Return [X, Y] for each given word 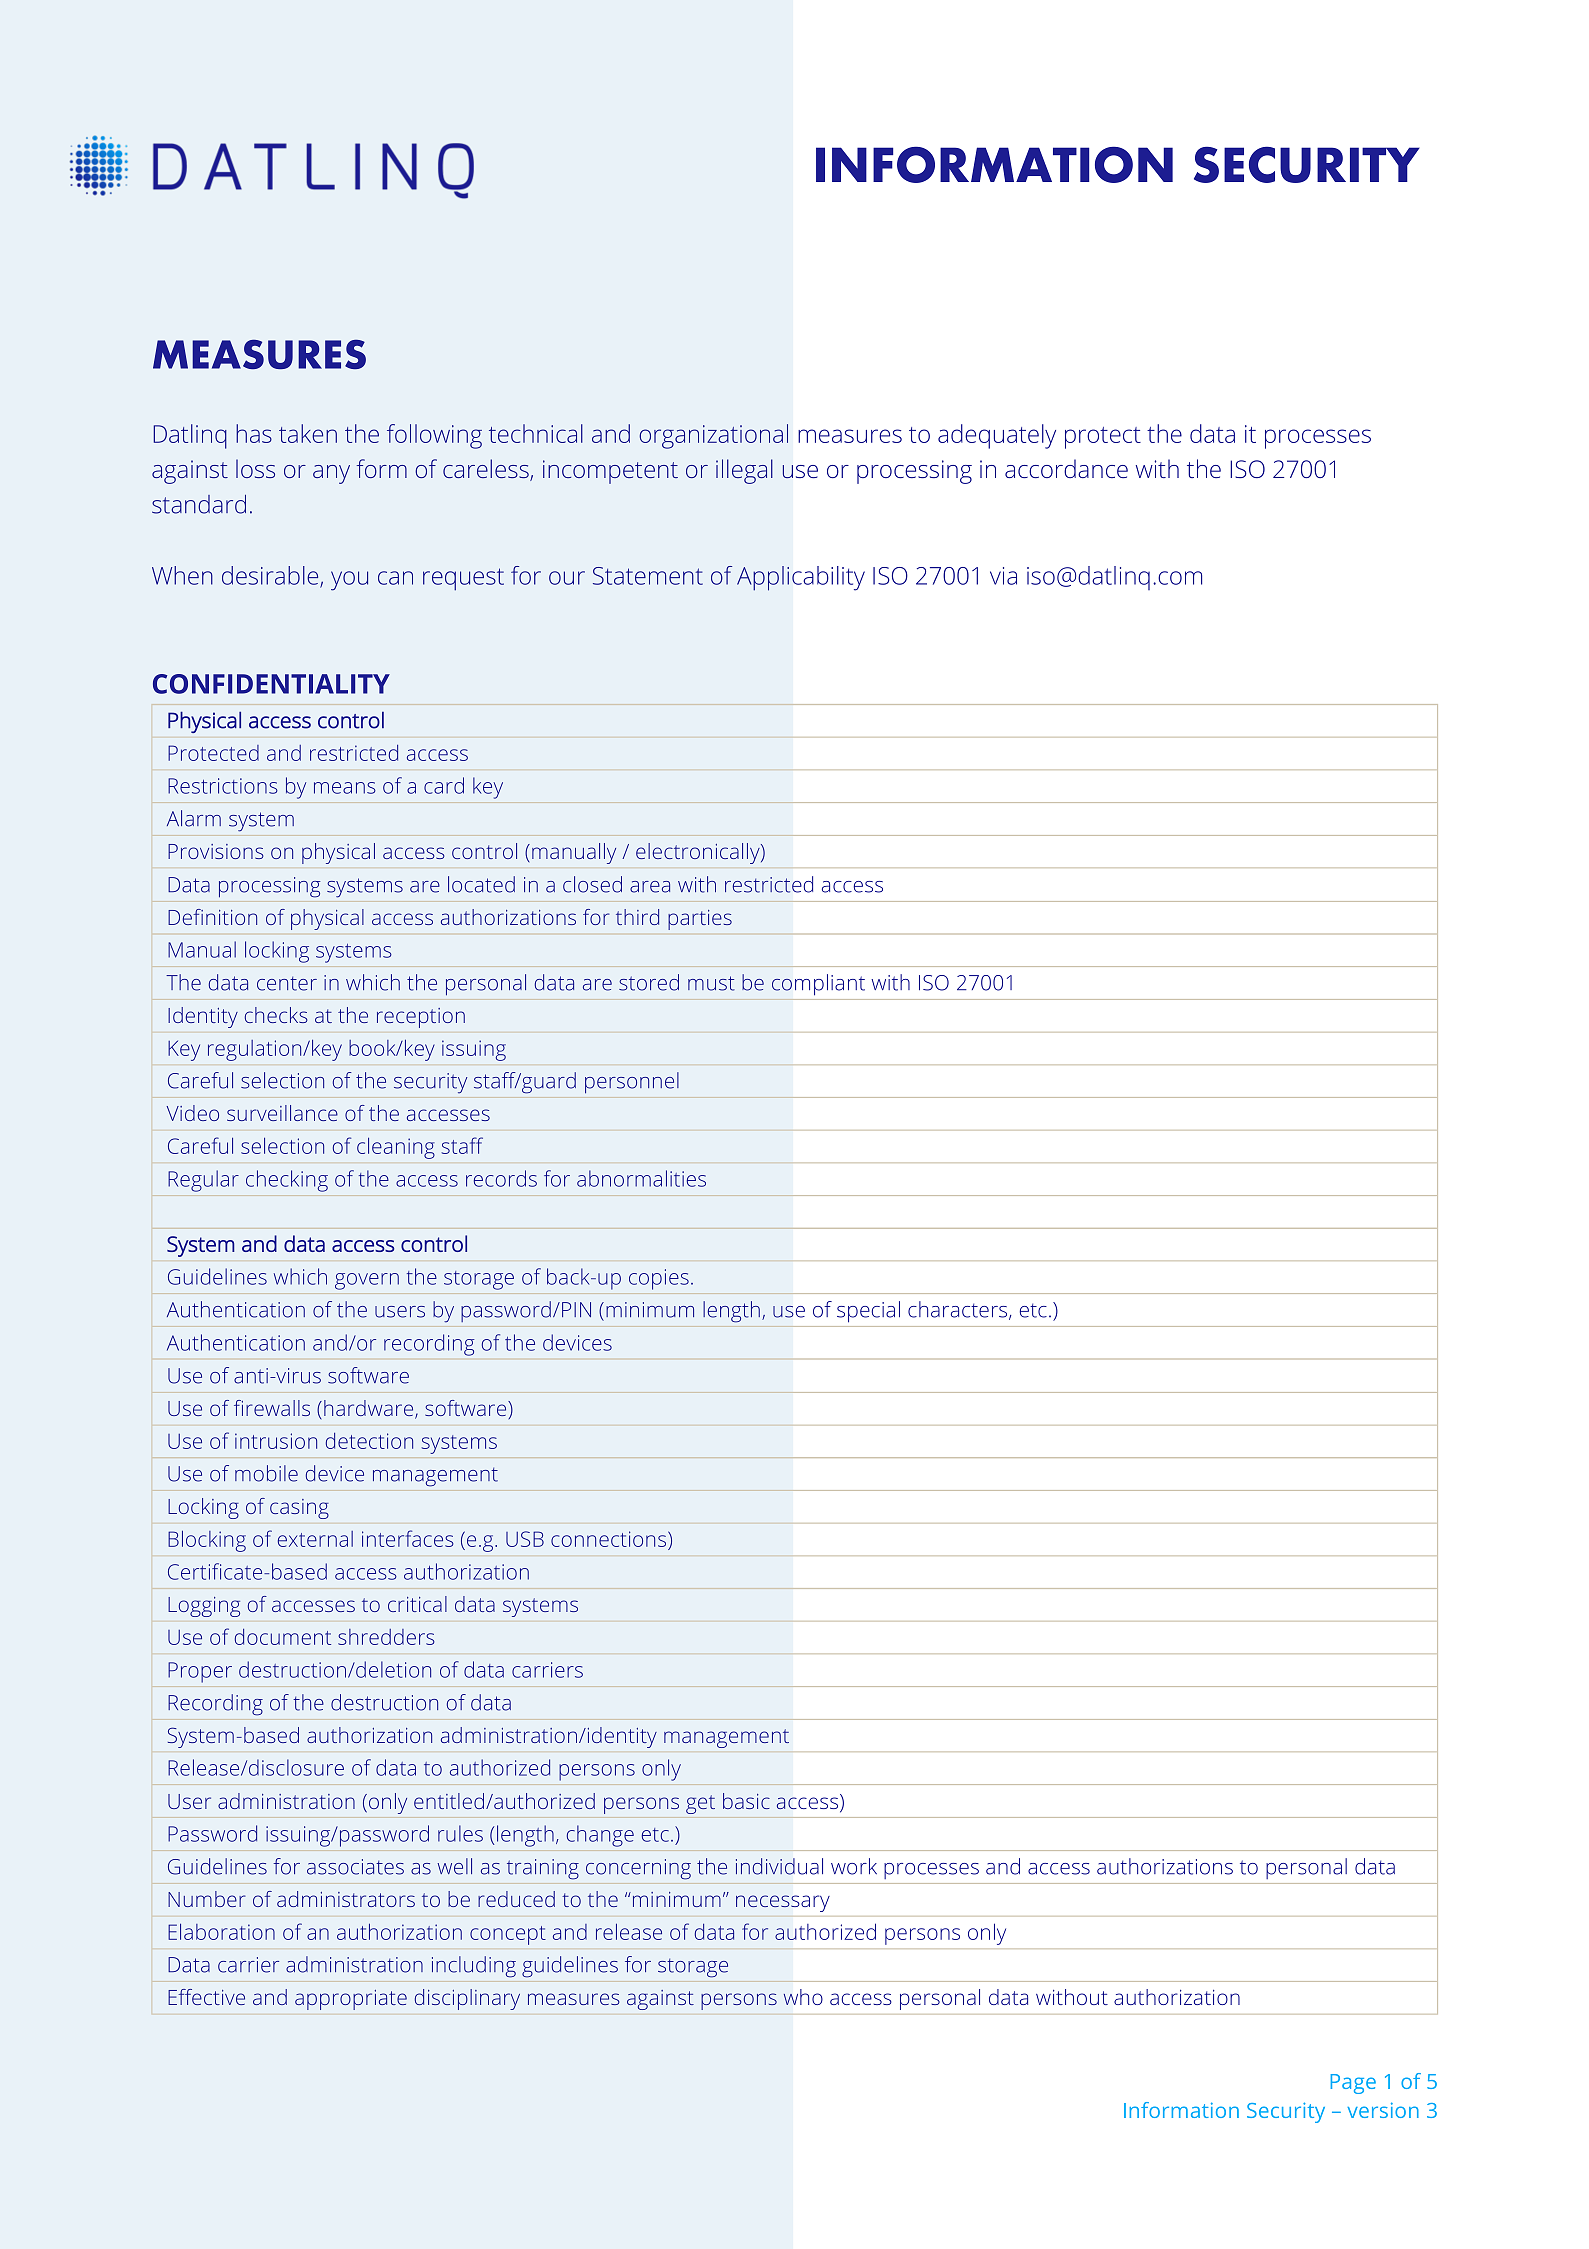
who [803, 1997]
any [331, 474]
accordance [1066, 468]
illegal [744, 471]
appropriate [351, 2000]
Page [1353, 2084]
